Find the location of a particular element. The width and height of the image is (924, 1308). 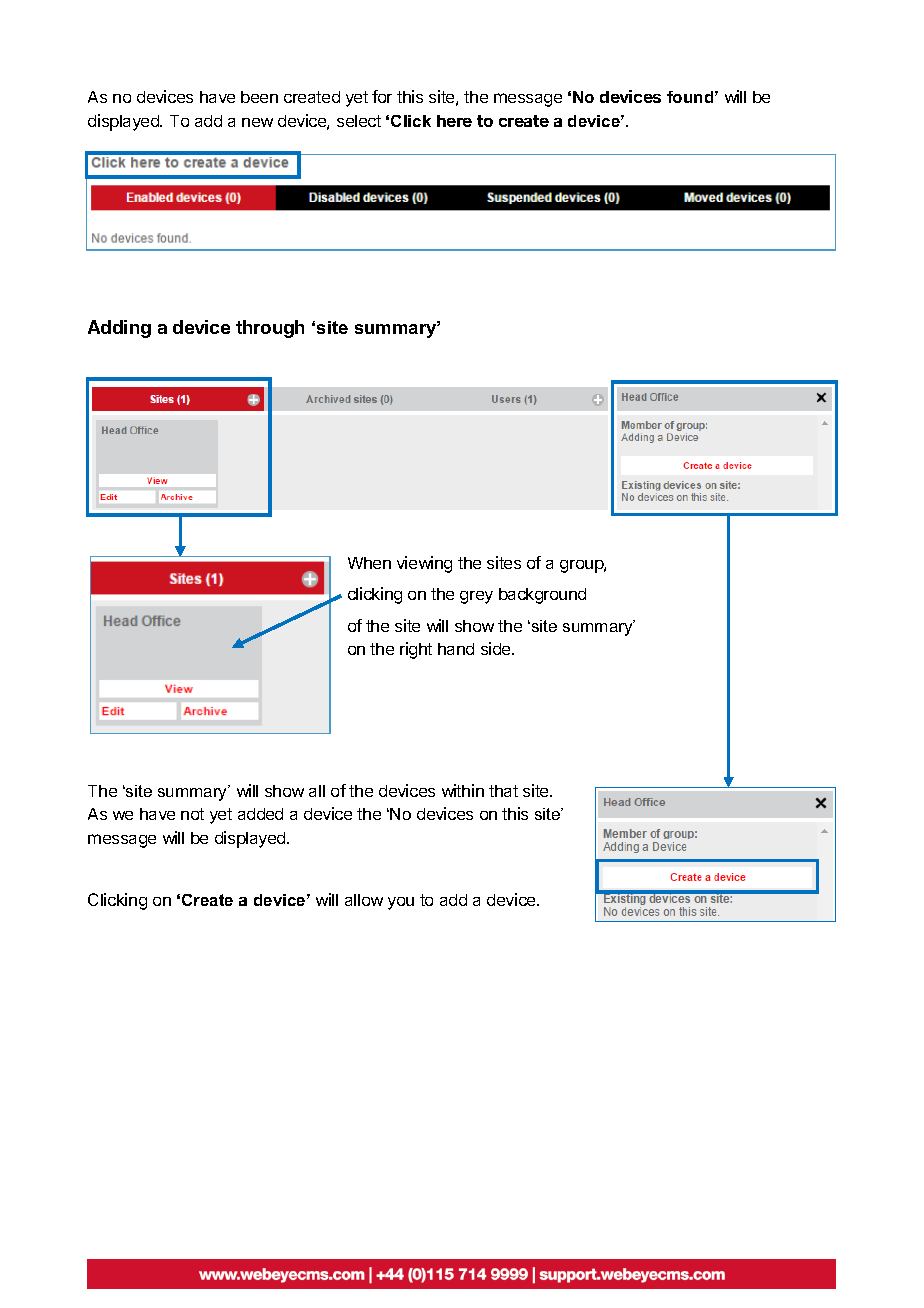

When is located at coordinates (369, 563).
